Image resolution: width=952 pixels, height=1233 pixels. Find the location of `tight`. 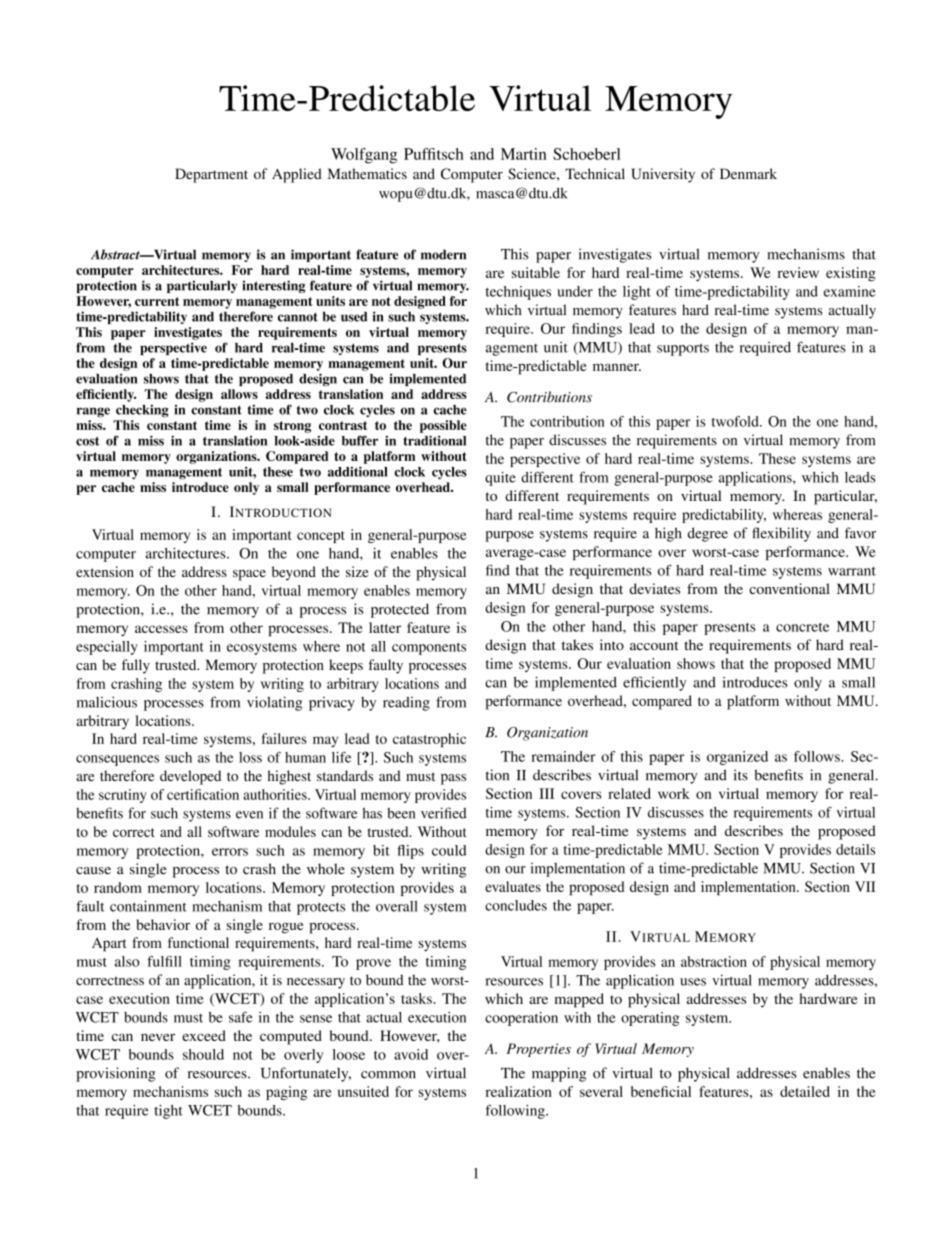

tight is located at coordinates (168, 1112).
